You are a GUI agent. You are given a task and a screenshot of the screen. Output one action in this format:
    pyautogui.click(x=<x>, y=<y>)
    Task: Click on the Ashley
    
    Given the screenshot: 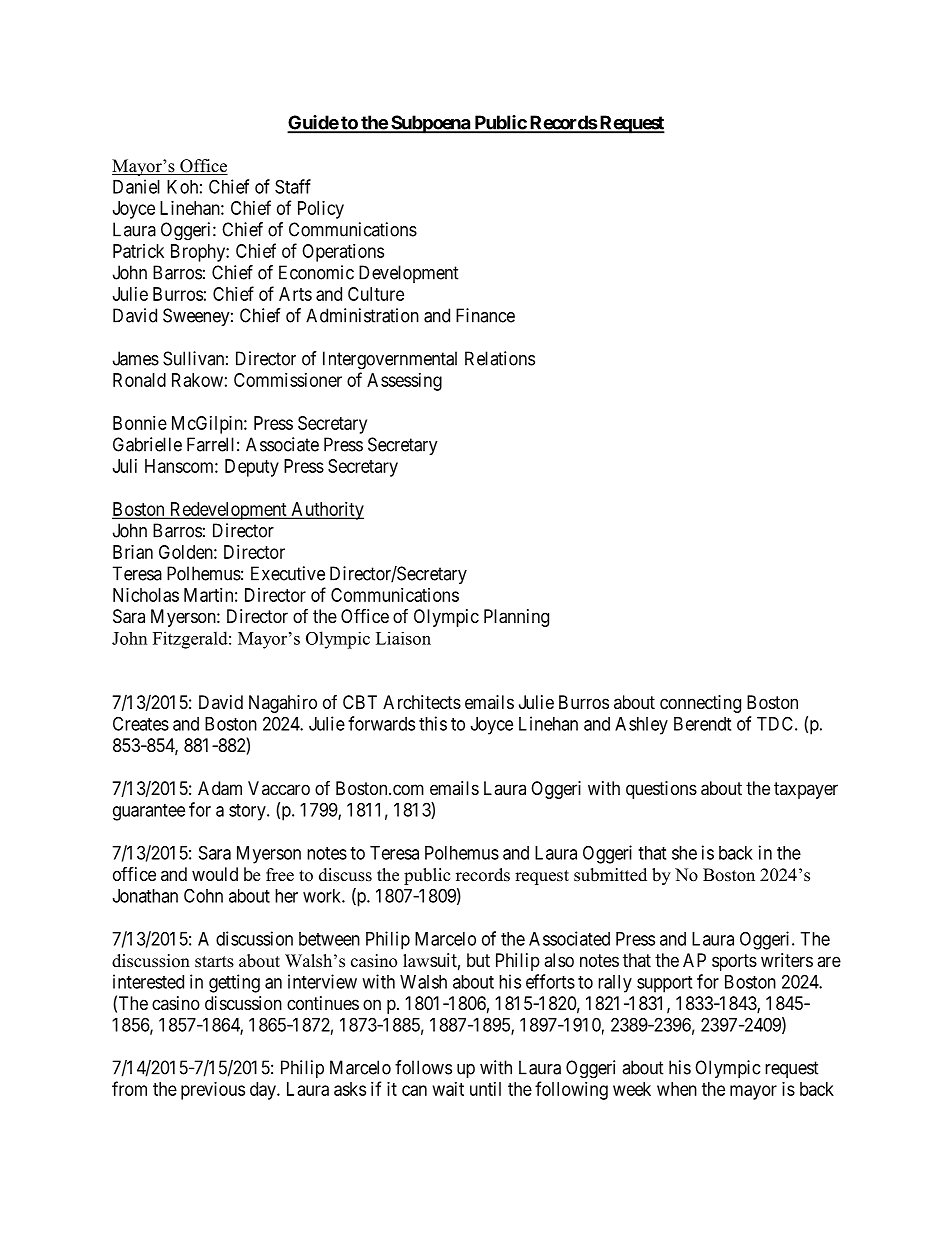 What is the action you would take?
    pyautogui.click(x=641, y=726)
